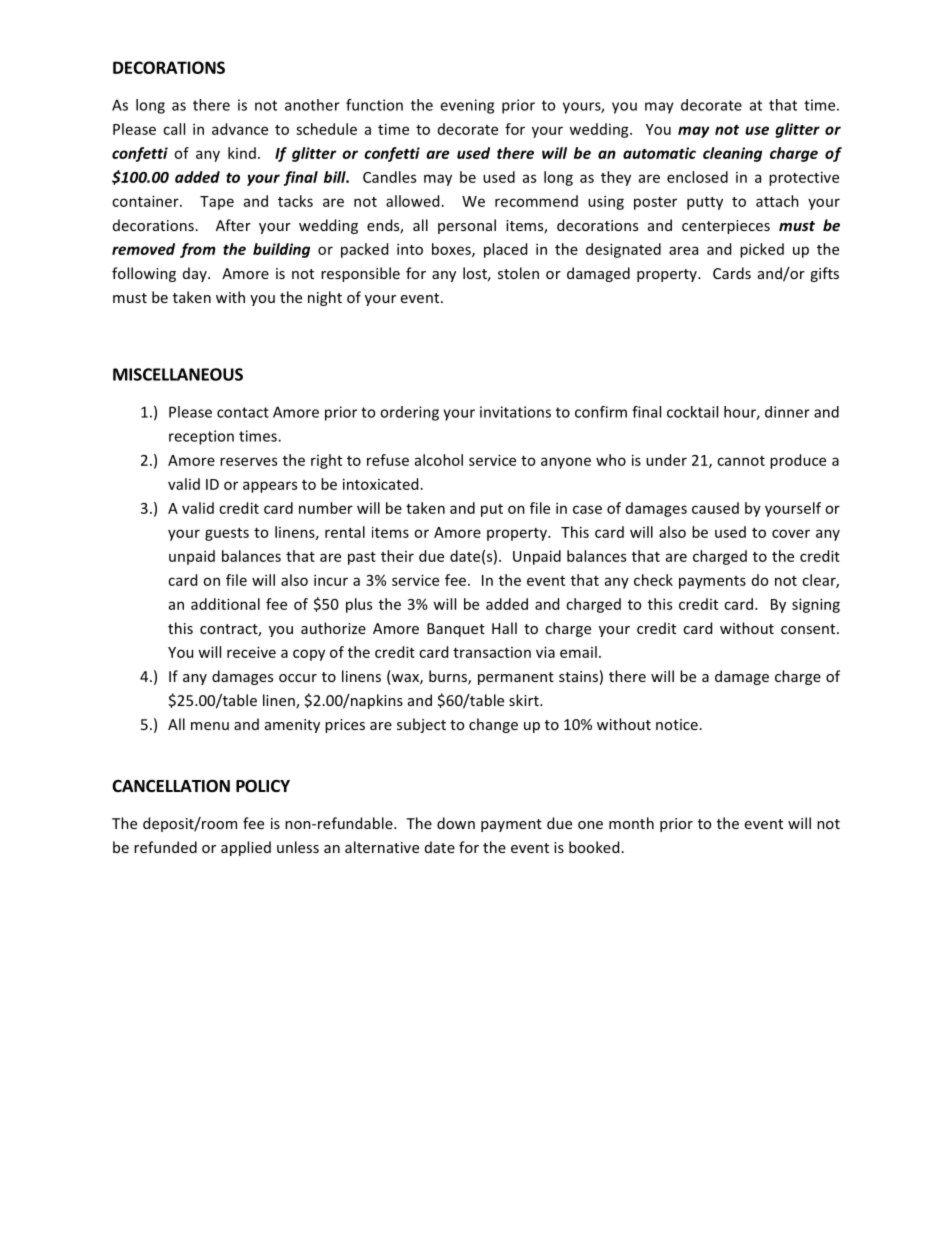 This page has width=952, height=1233. I want to click on advance, so click(240, 129).
